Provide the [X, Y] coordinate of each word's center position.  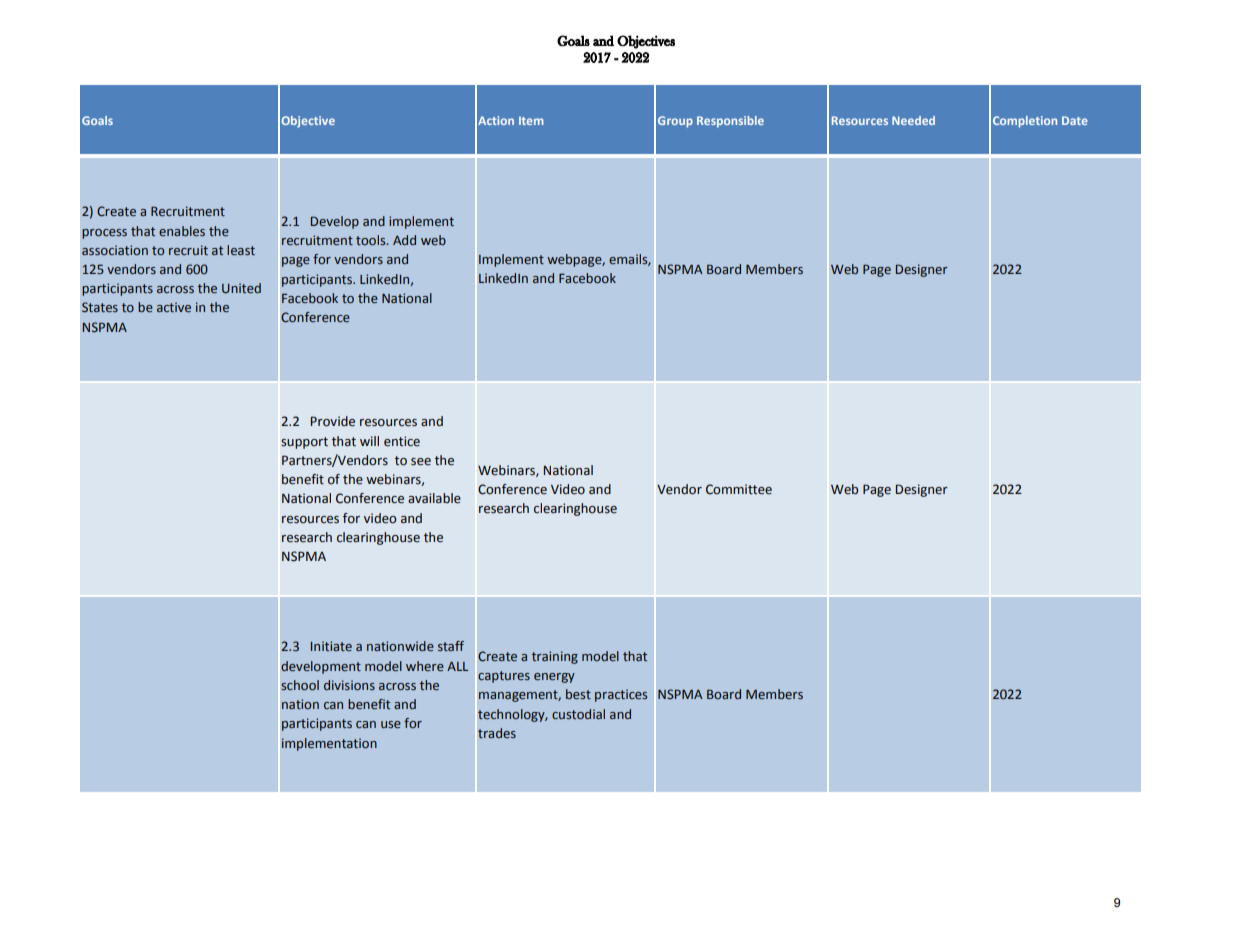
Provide [332, 421]
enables [182, 231]
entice [402, 441]
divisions [349, 685]
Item [531, 120]
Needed [913, 120]
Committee [739, 489]
